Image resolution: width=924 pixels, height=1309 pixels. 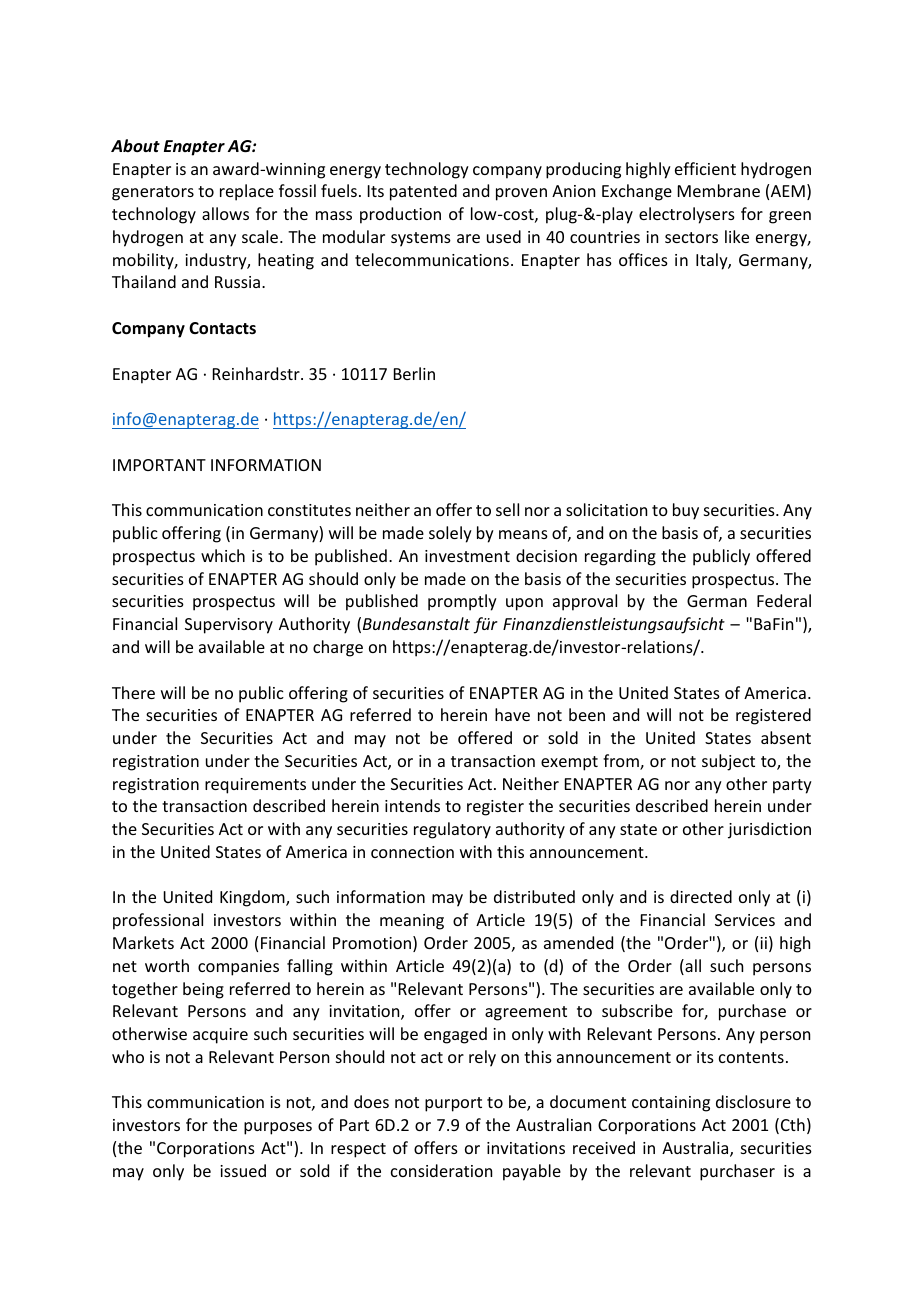 What do you see at coordinates (705, 168) in the screenshot?
I see `efficient` at bounding box center [705, 168].
